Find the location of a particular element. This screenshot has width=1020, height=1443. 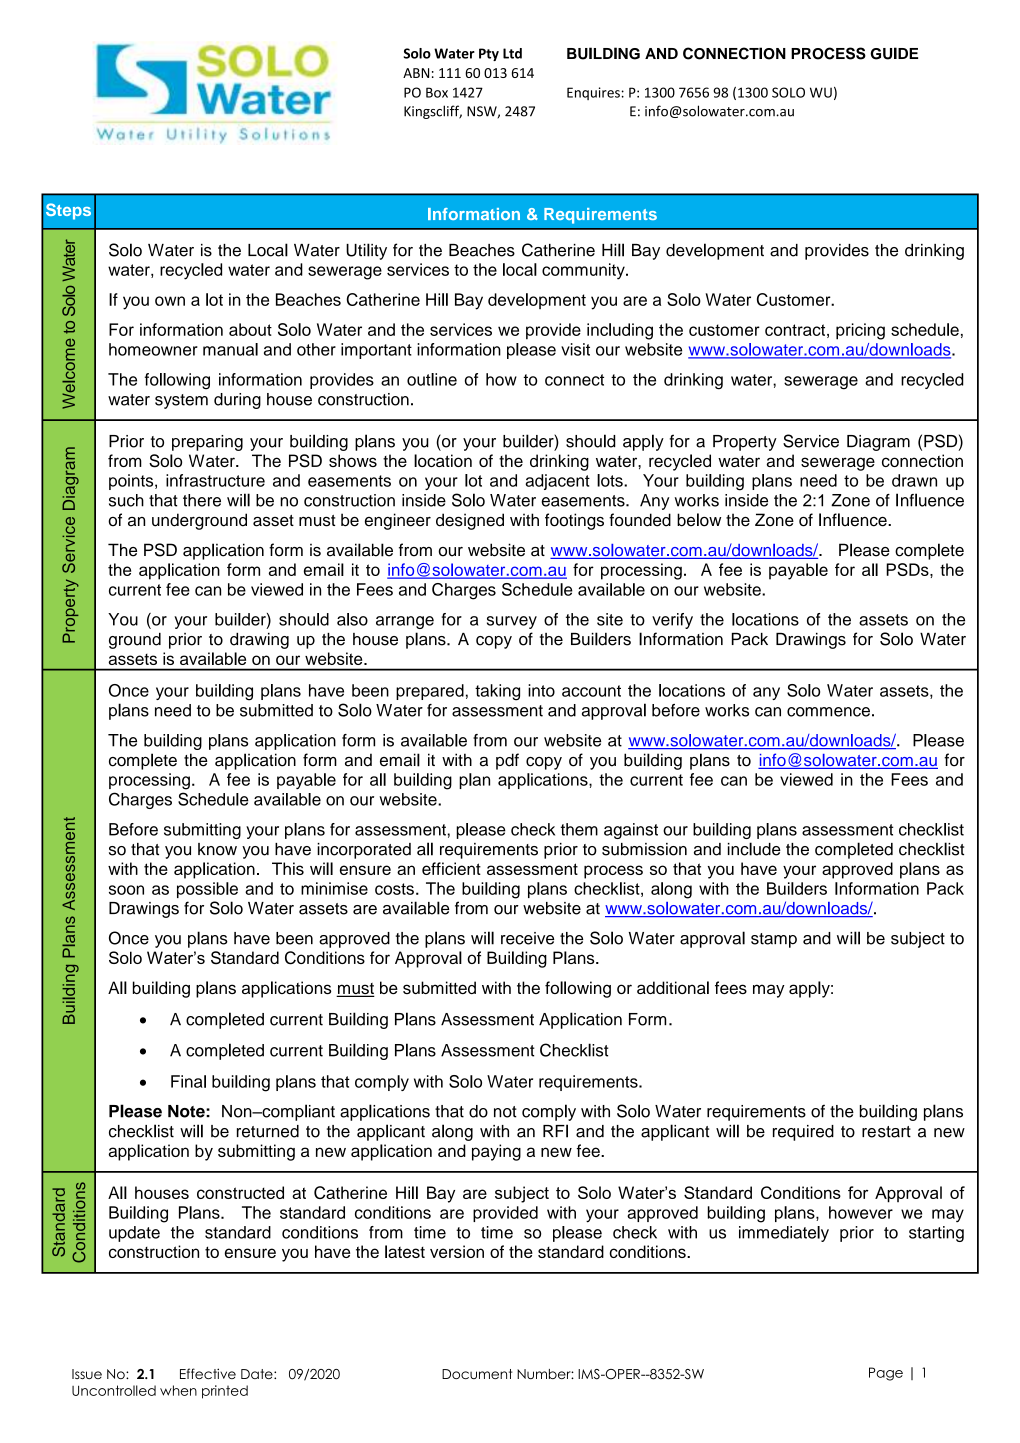

Steps is located at coordinates (68, 211).
